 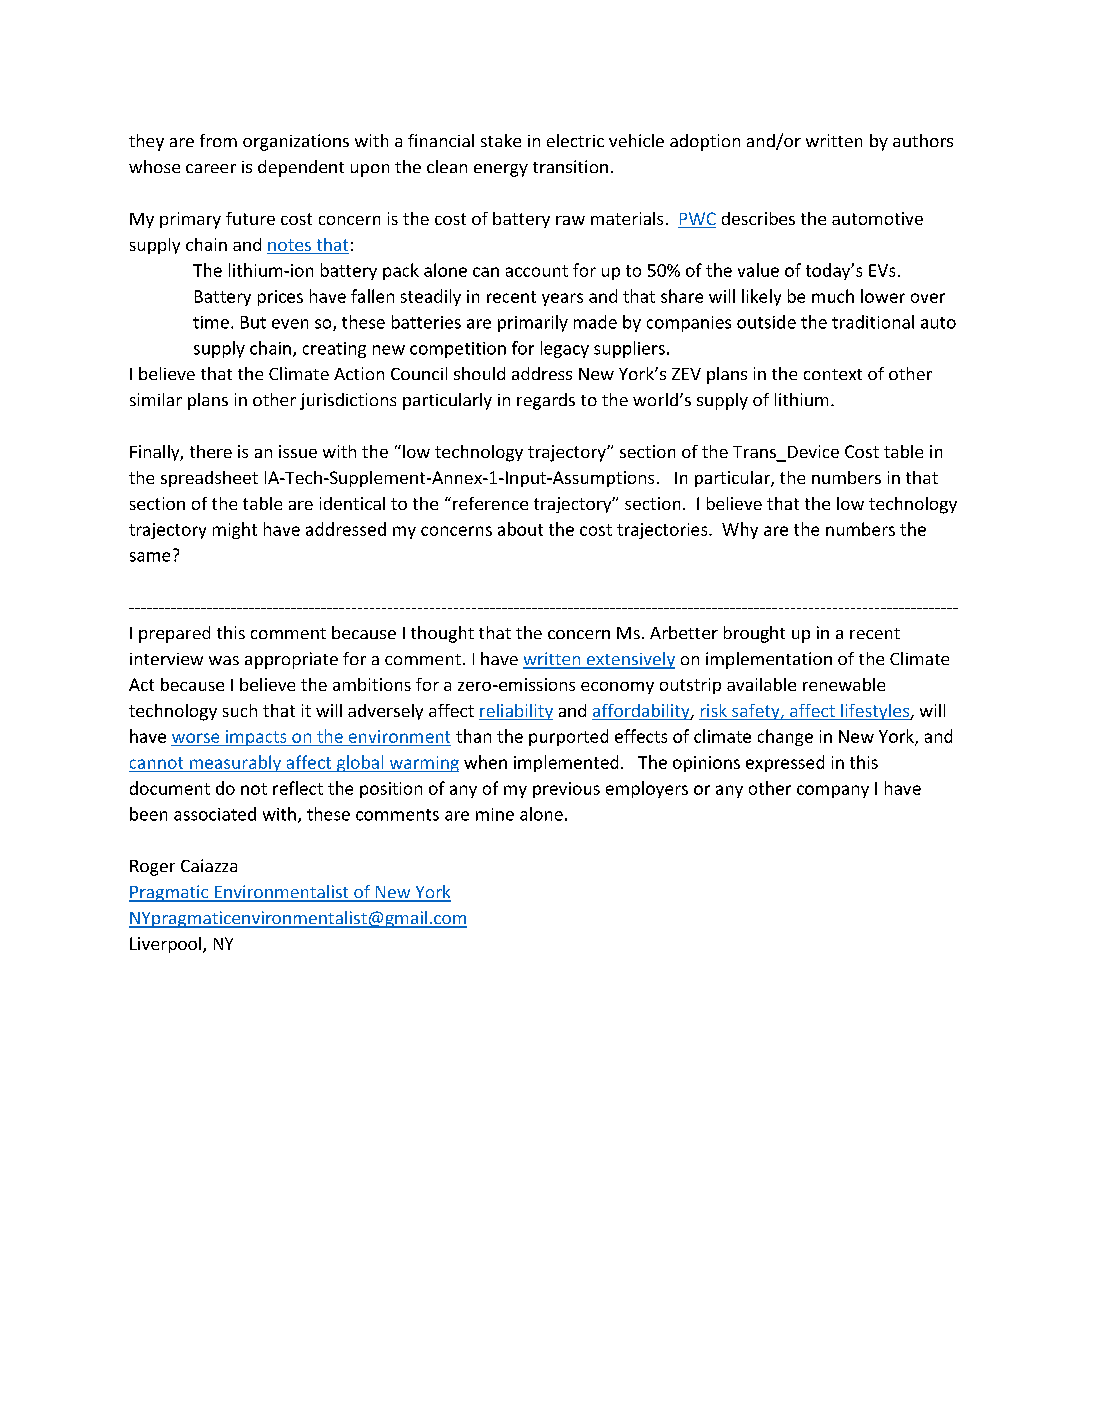 I want to click on regards, so click(x=546, y=401).
